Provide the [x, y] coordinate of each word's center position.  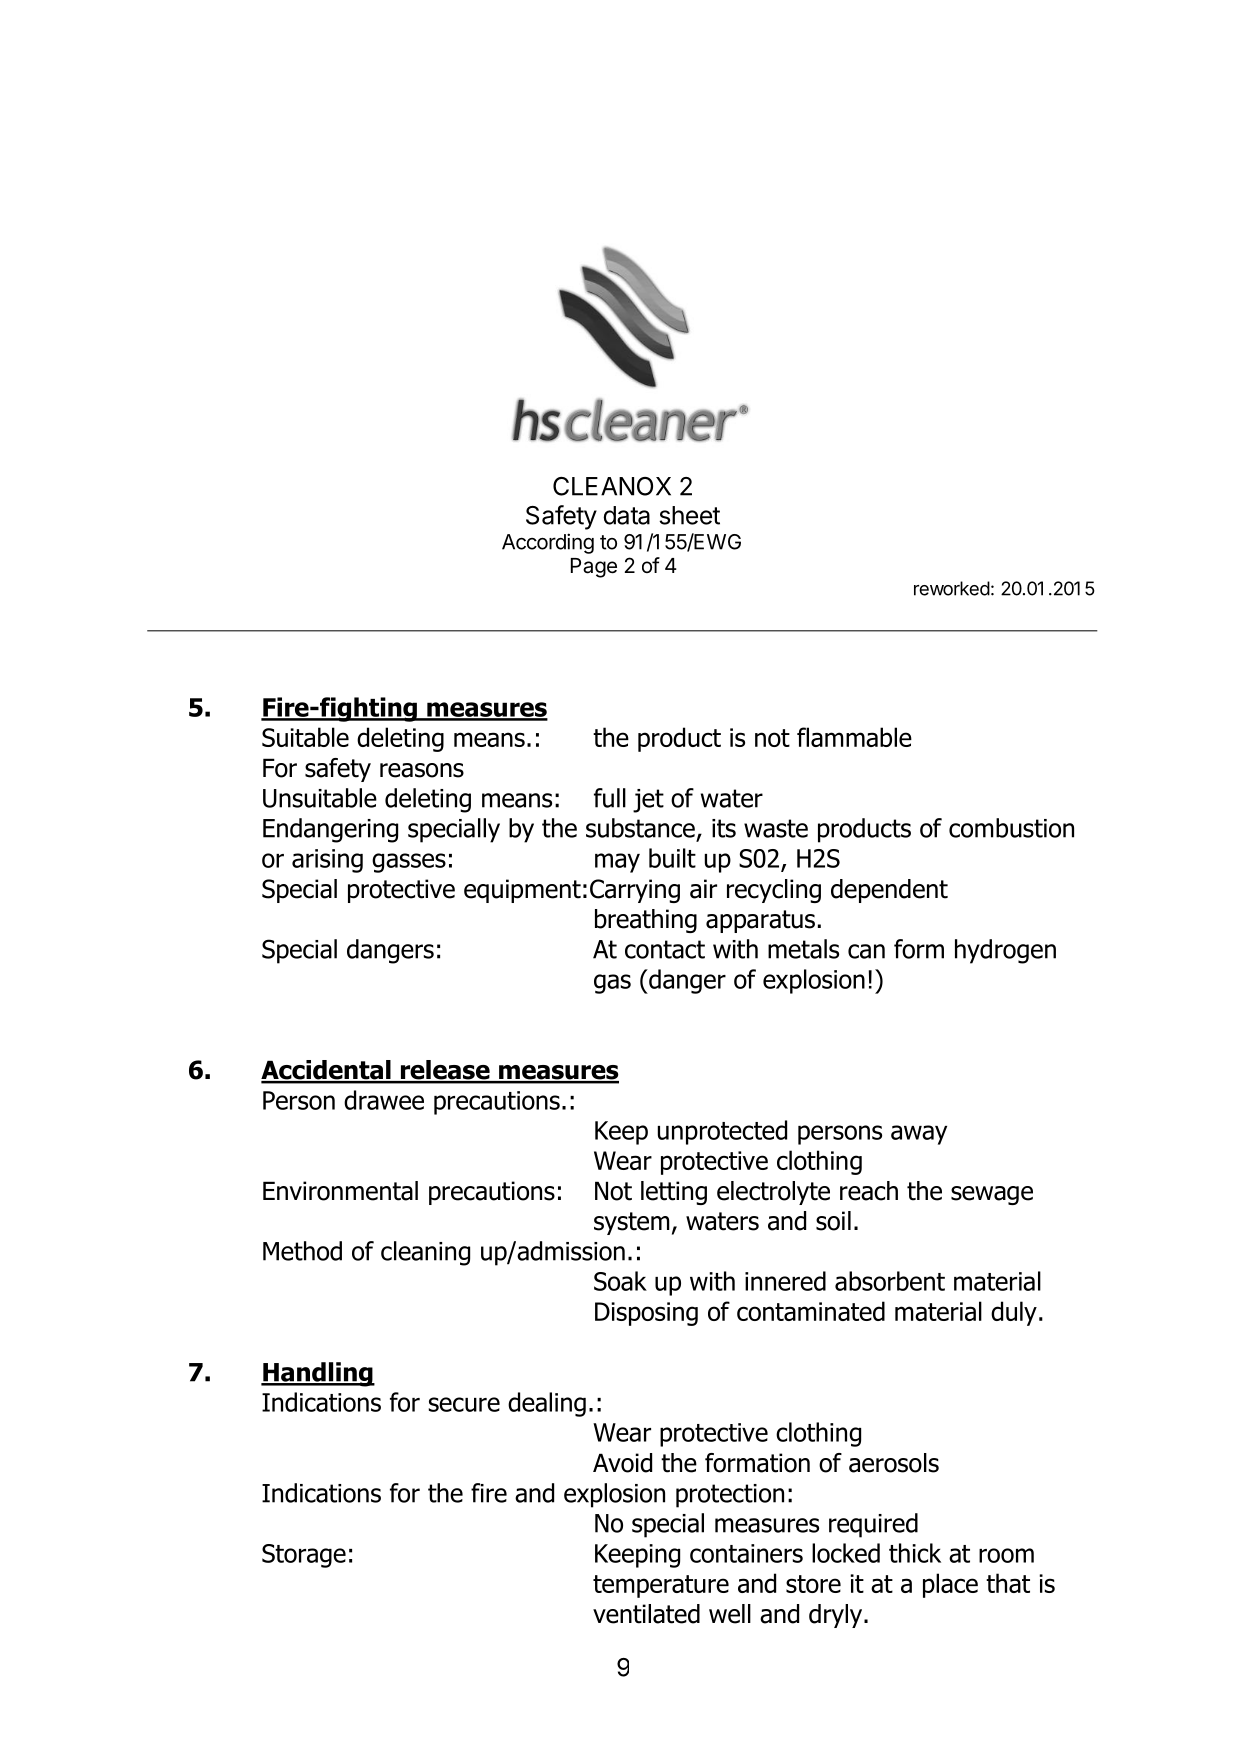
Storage [304, 1556]
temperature [661, 1586]
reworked [952, 588]
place [950, 1585]
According [548, 543]
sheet [689, 515]
